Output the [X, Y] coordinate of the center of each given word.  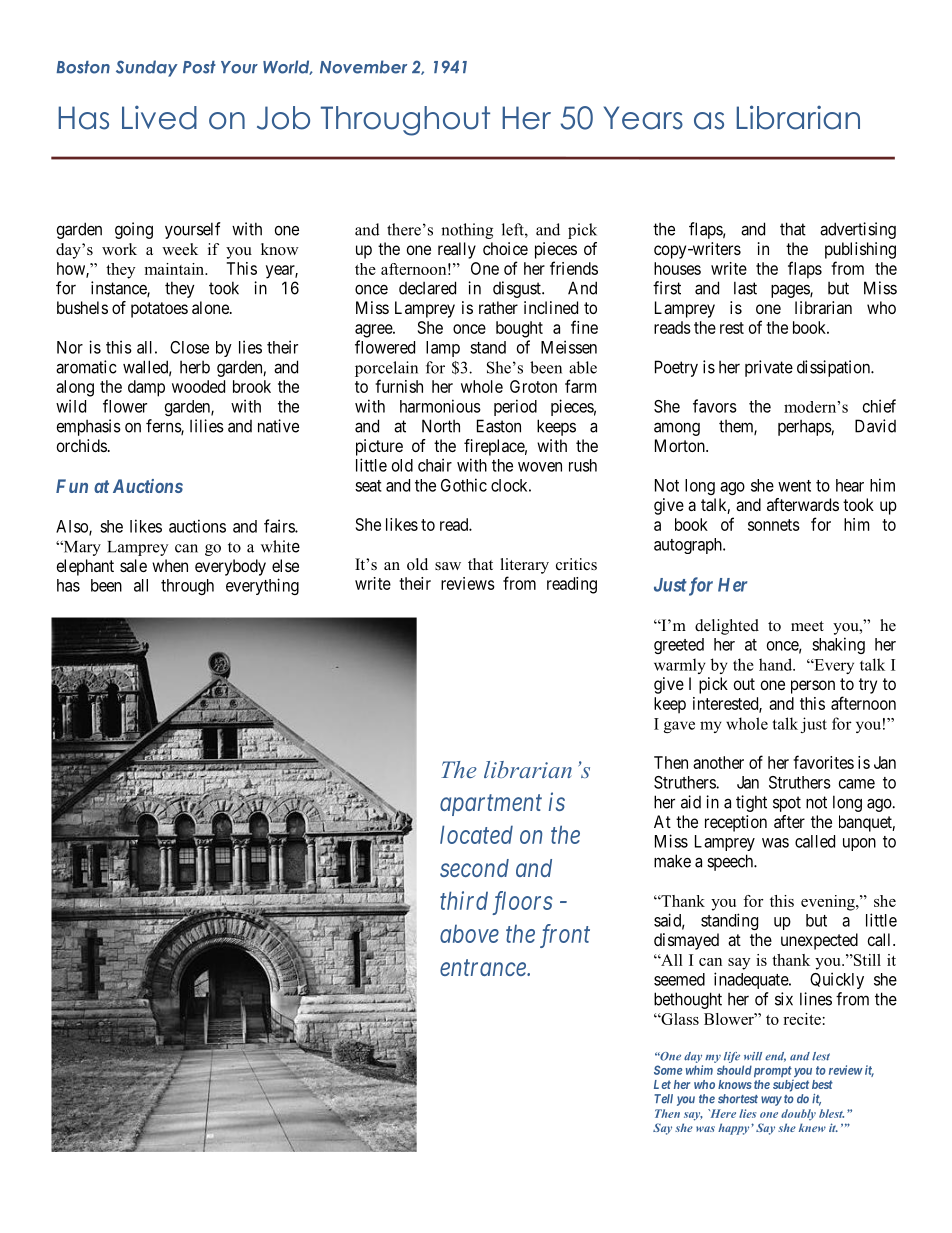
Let [662, 1084]
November [363, 67]
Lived [159, 117]
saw [448, 566]
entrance [484, 968]
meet [807, 626]
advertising [858, 230]
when [170, 565]
